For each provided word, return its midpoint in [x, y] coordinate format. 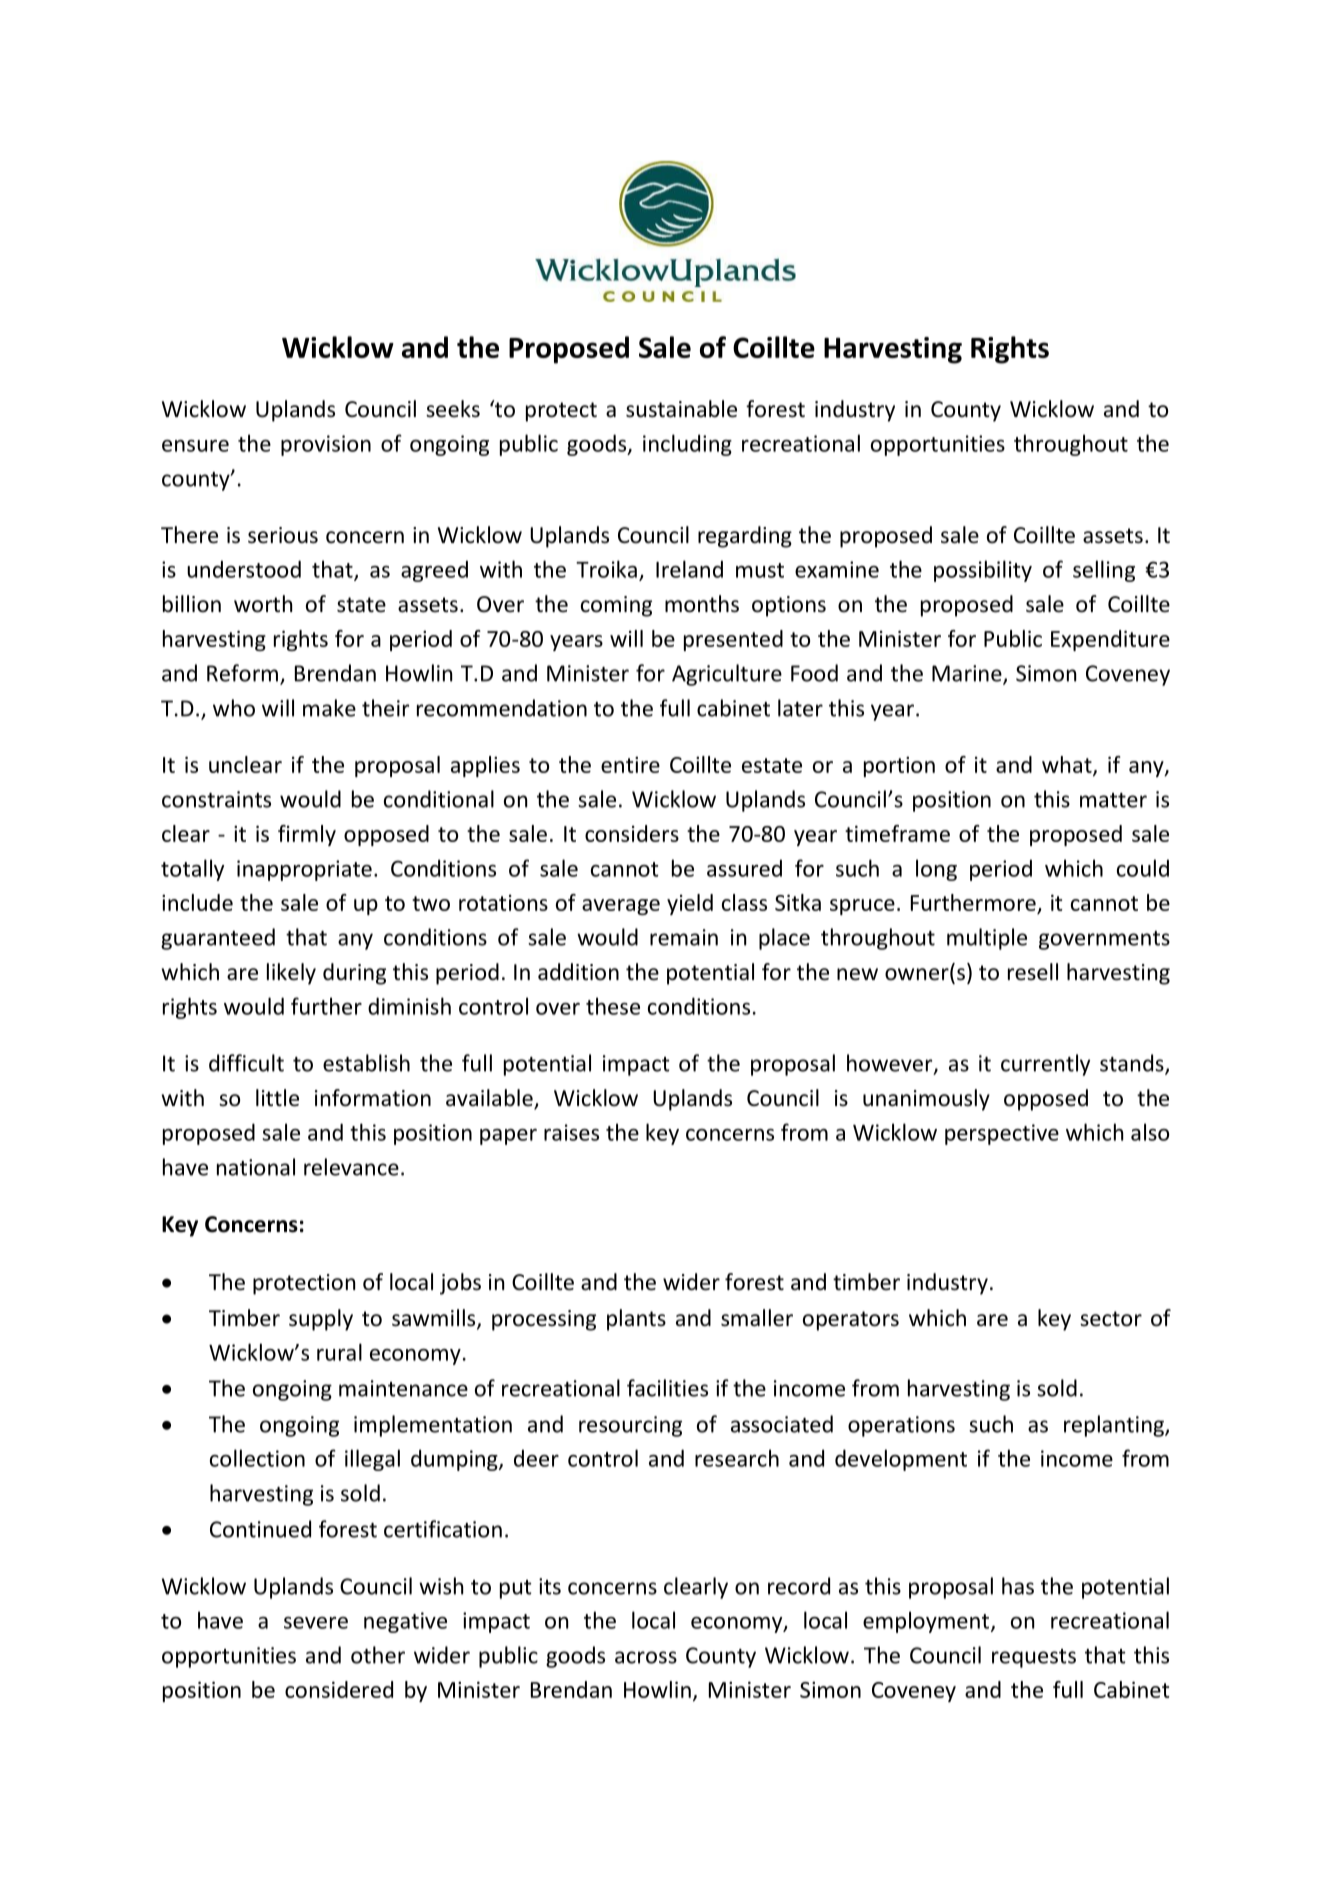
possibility [983, 571]
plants [636, 1320]
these [613, 1006]
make [329, 708]
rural [339, 1352]
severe [316, 1623]
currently [1045, 1065]
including [687, 445]
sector [1111, 1319]
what [1068, 765]
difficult [246, 1063]
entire [630, 764]
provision [326, 445]
